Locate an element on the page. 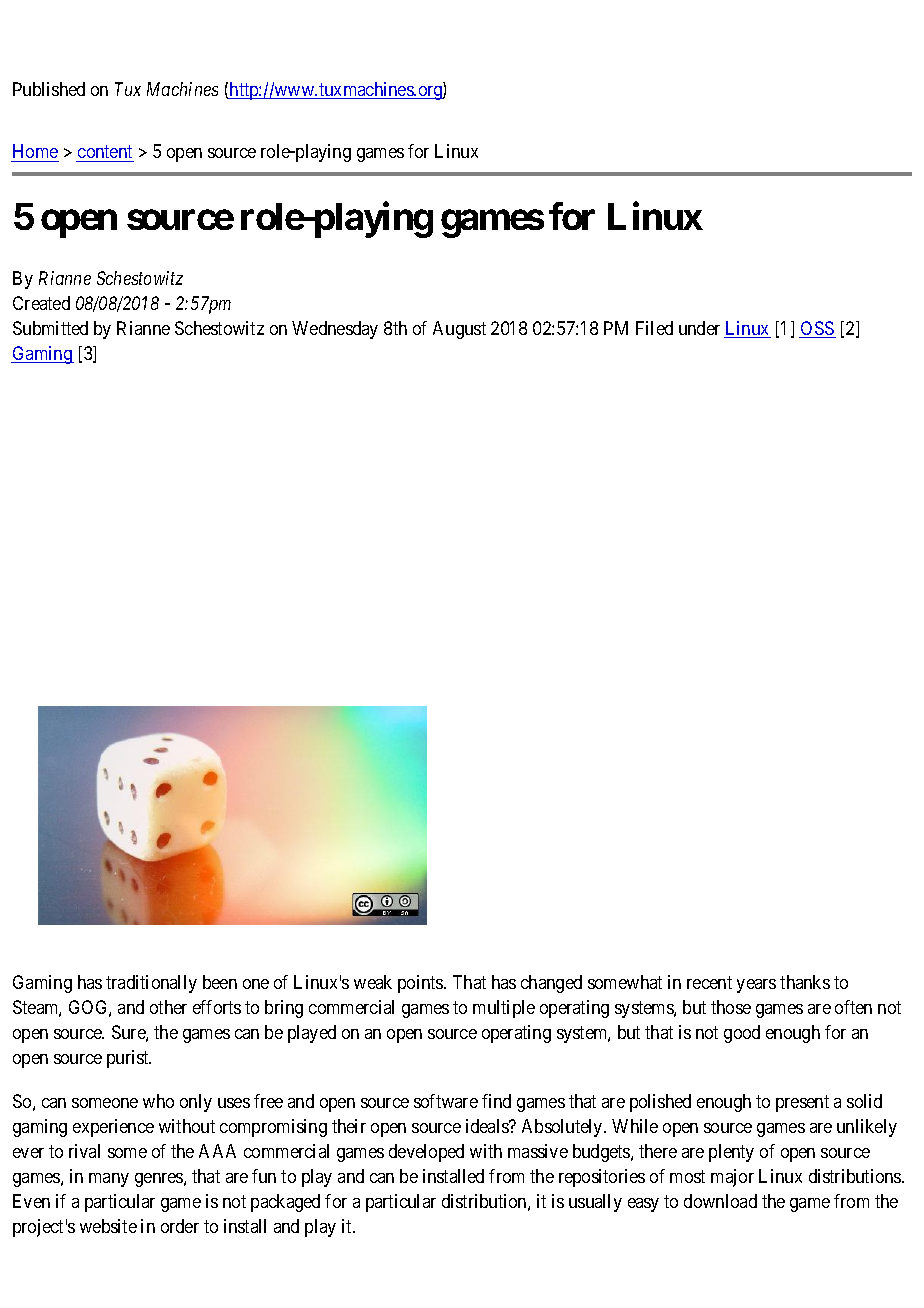  points is located at coordinates (421, 984).
